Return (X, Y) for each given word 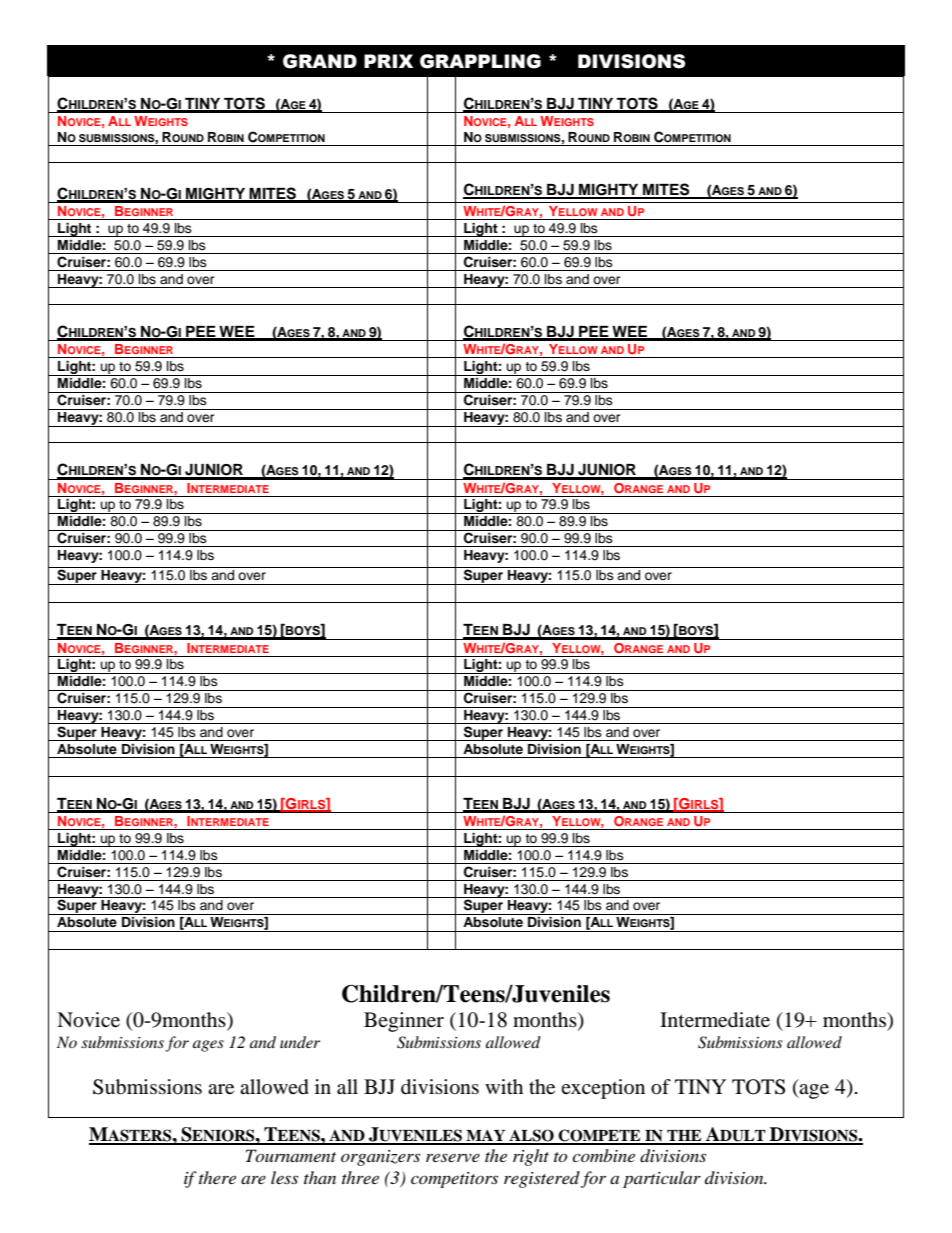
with (504, 1086)
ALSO (531, 1136)
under (300, 1042)
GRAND (320, 61)
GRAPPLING (480, 61)
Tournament (291, 1155)
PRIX (388, 61)
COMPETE (599, 1136)
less (284, 1177)
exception (603, 1089)
